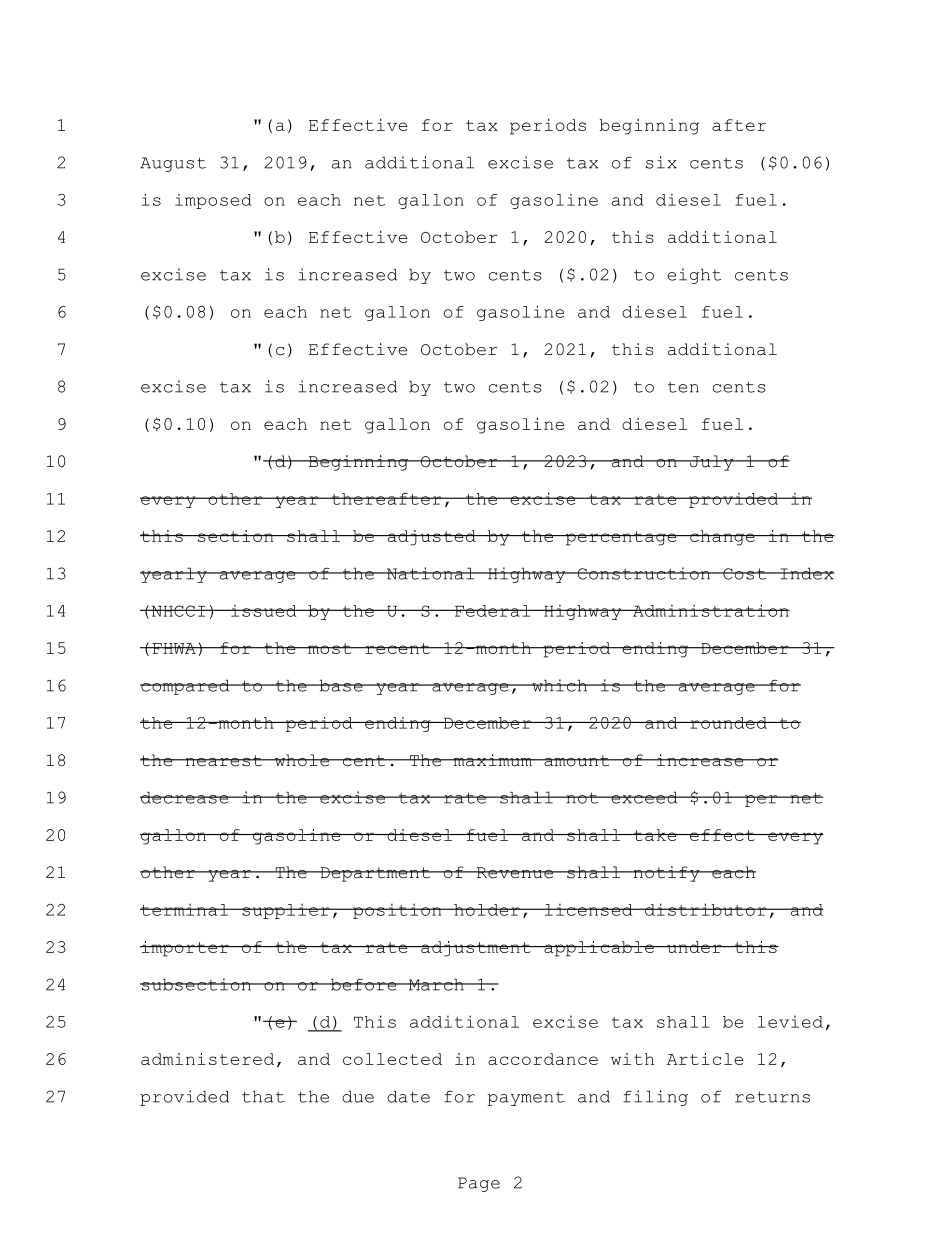 Image resolution: width=952 pixels, height=1233 pixels. Describe the element at coordinates (772, 1097) in the screenshot. I see `returns` at that location.
